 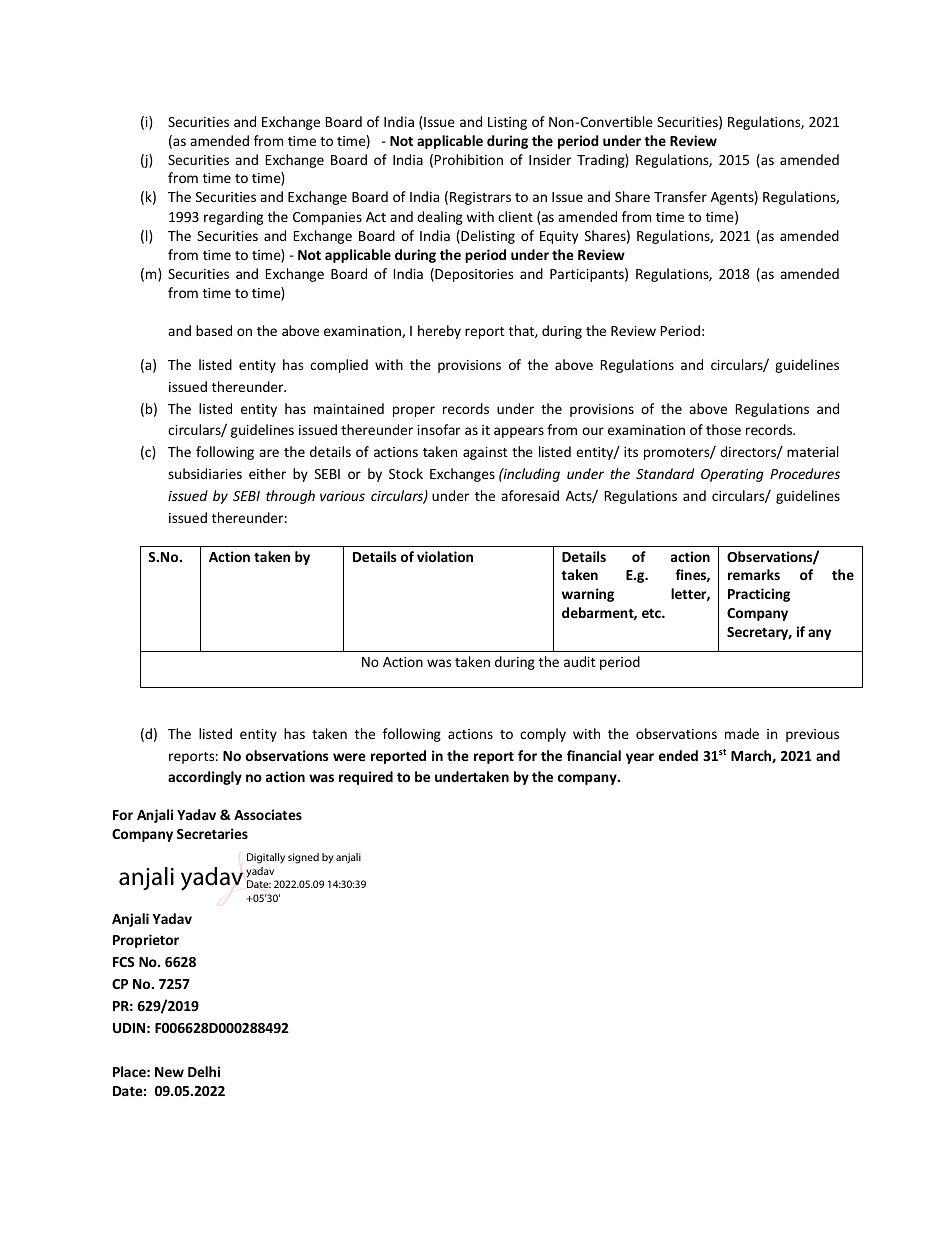 I want to click on Transfer, so click(x=680, y=196).
